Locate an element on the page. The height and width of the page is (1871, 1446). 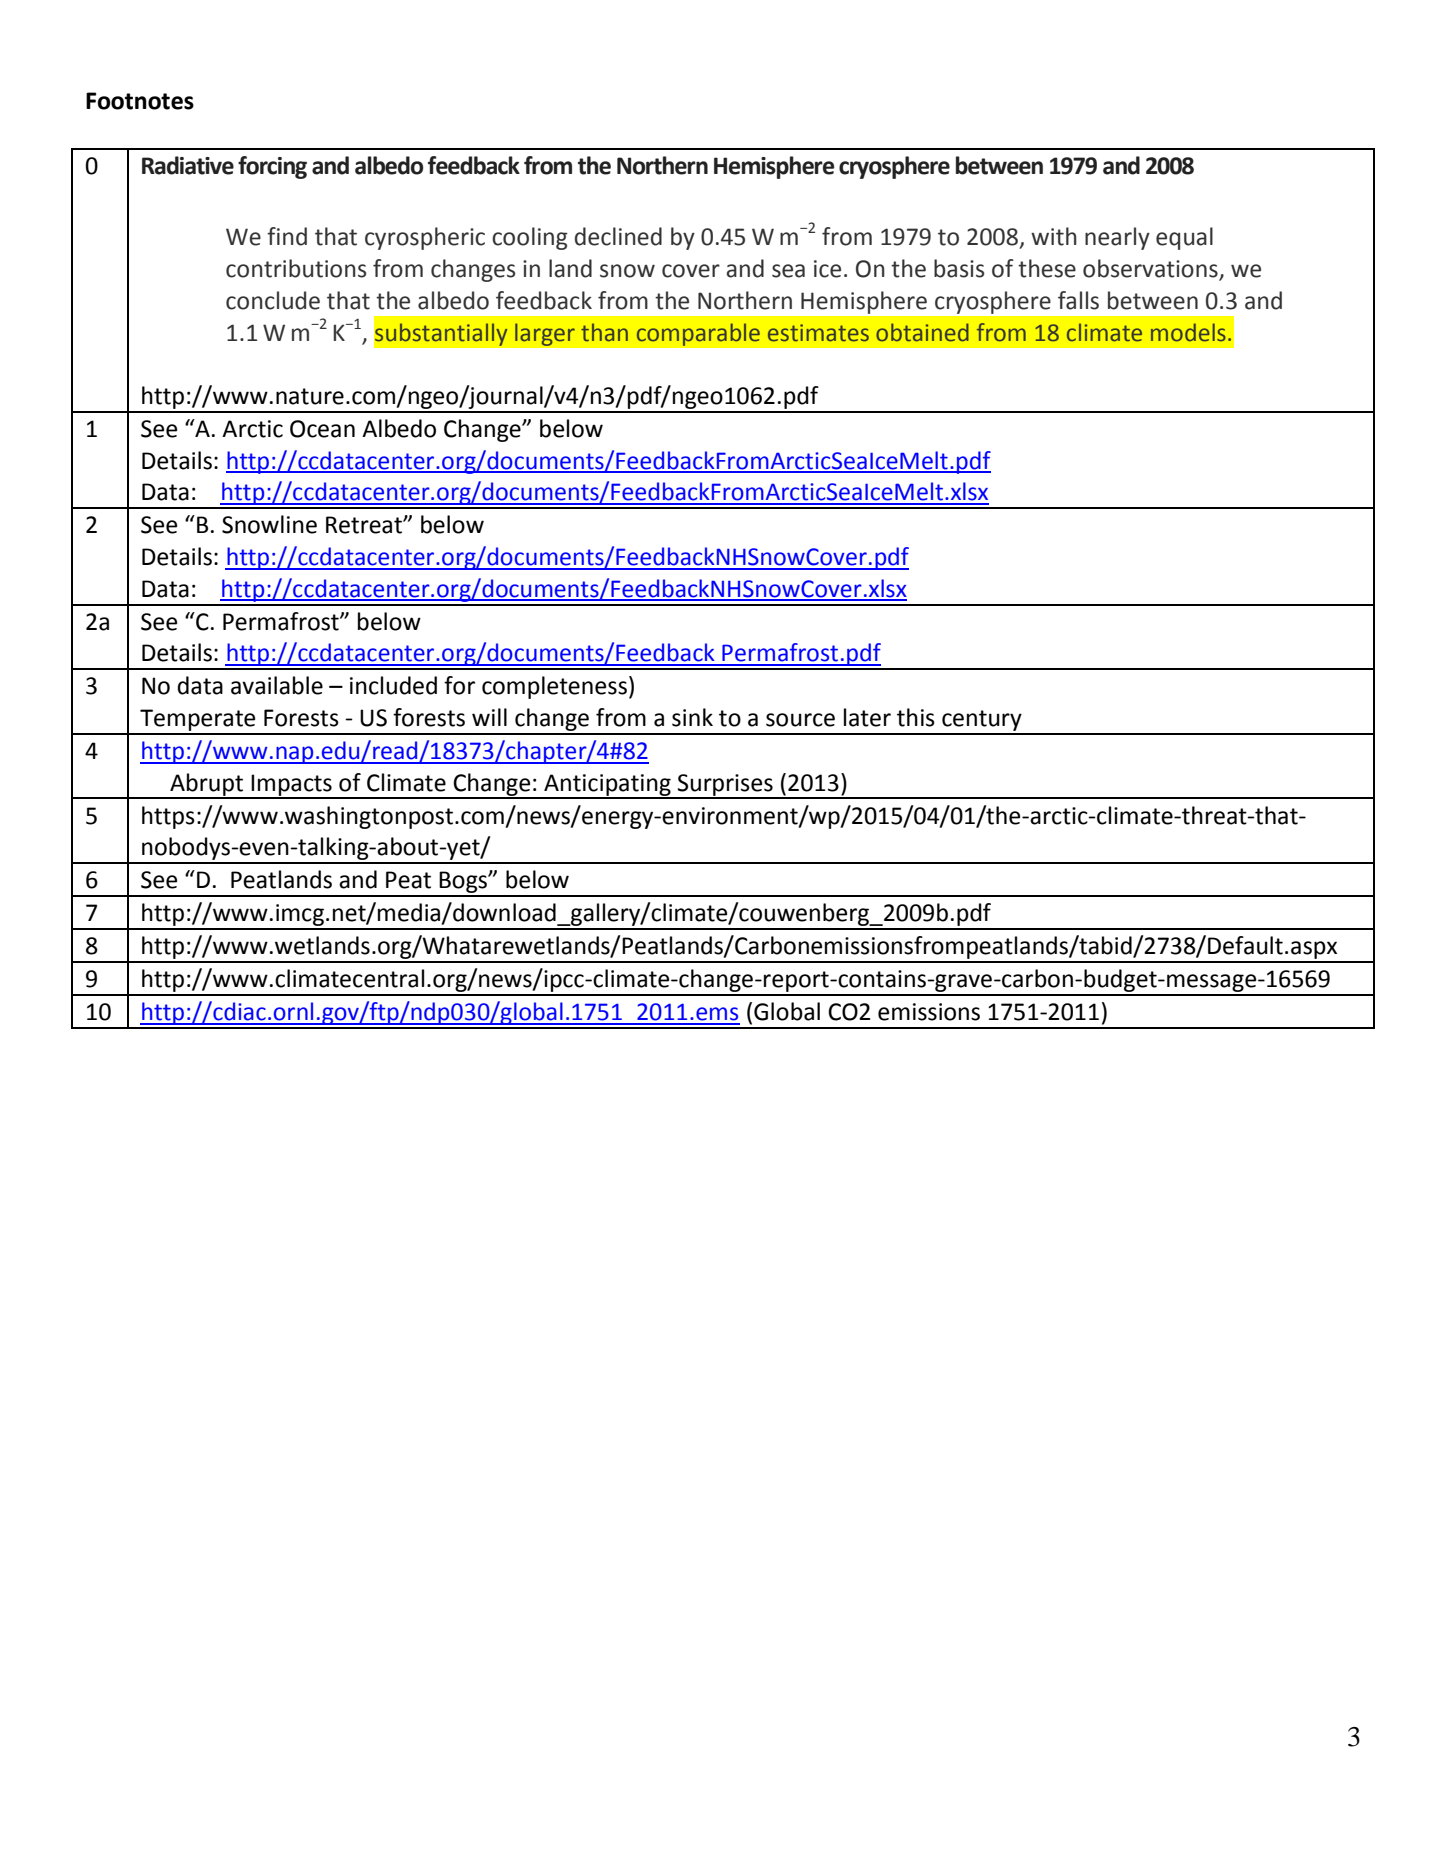
obtained is located at coordinates (922, 332).
